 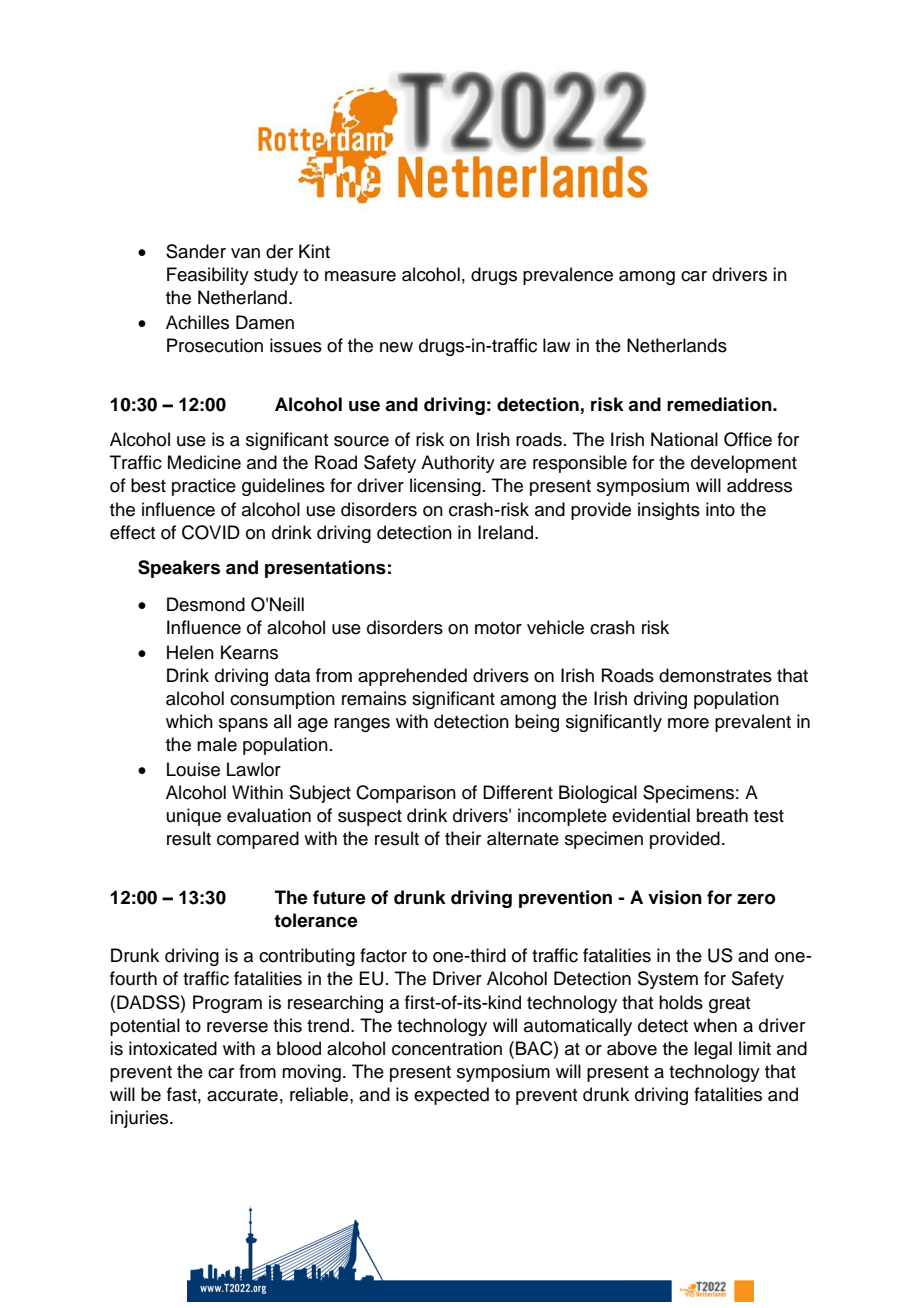 What do you see at coordinates (360, 276) in the image?
I see `measure` at bounding box center [360, 276].
